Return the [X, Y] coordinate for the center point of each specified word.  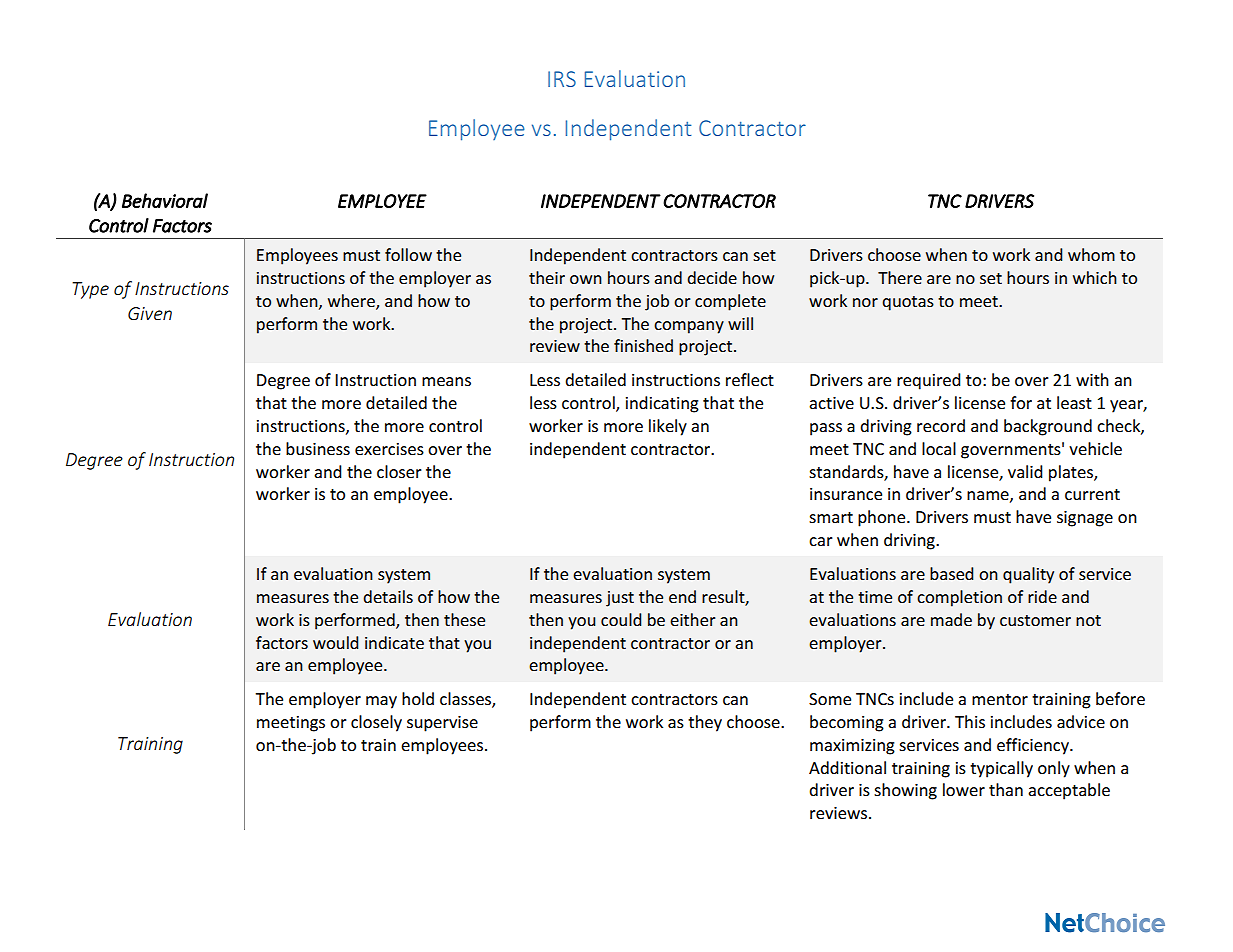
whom [1091, 254]
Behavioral [165, 200]
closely [376, 723]
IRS [562, 79]
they [705, 723]
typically [1001, 769]
